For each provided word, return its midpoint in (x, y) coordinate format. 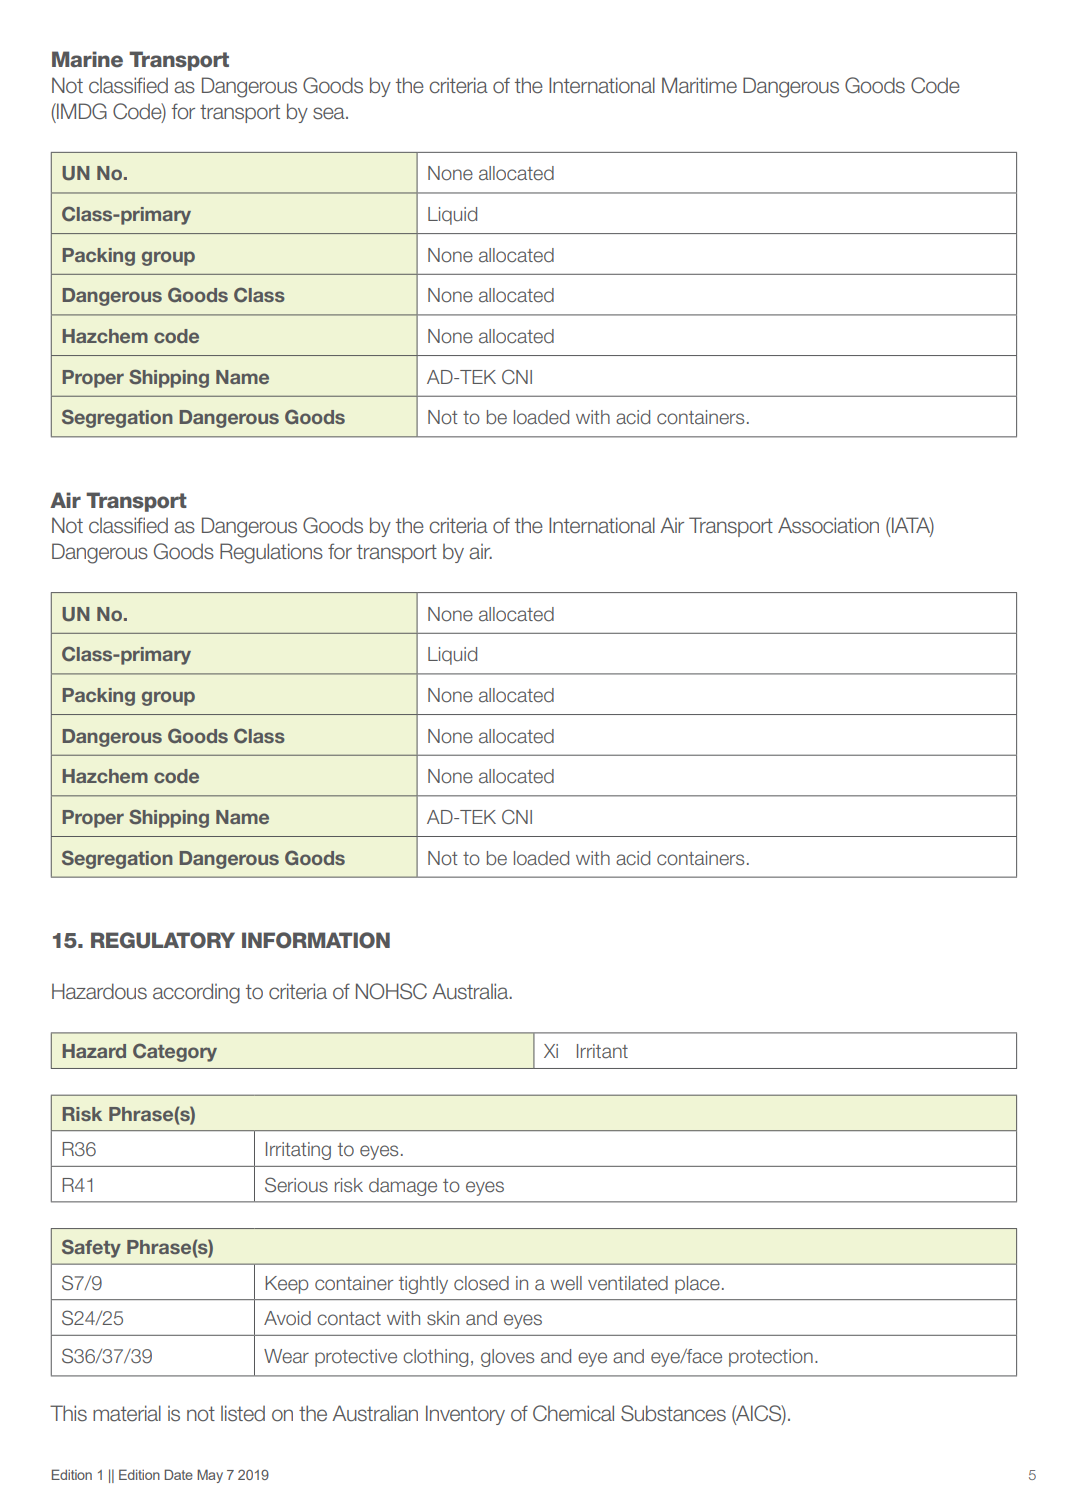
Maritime (699, 85)
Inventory (465, 1415)
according (196, 993)
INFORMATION (316, 940)
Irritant (602, 1051)
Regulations (271, 553)
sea (330, 113)
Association (828, 525)
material (127, 1413)
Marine (87, 59)
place (697, 1285)
